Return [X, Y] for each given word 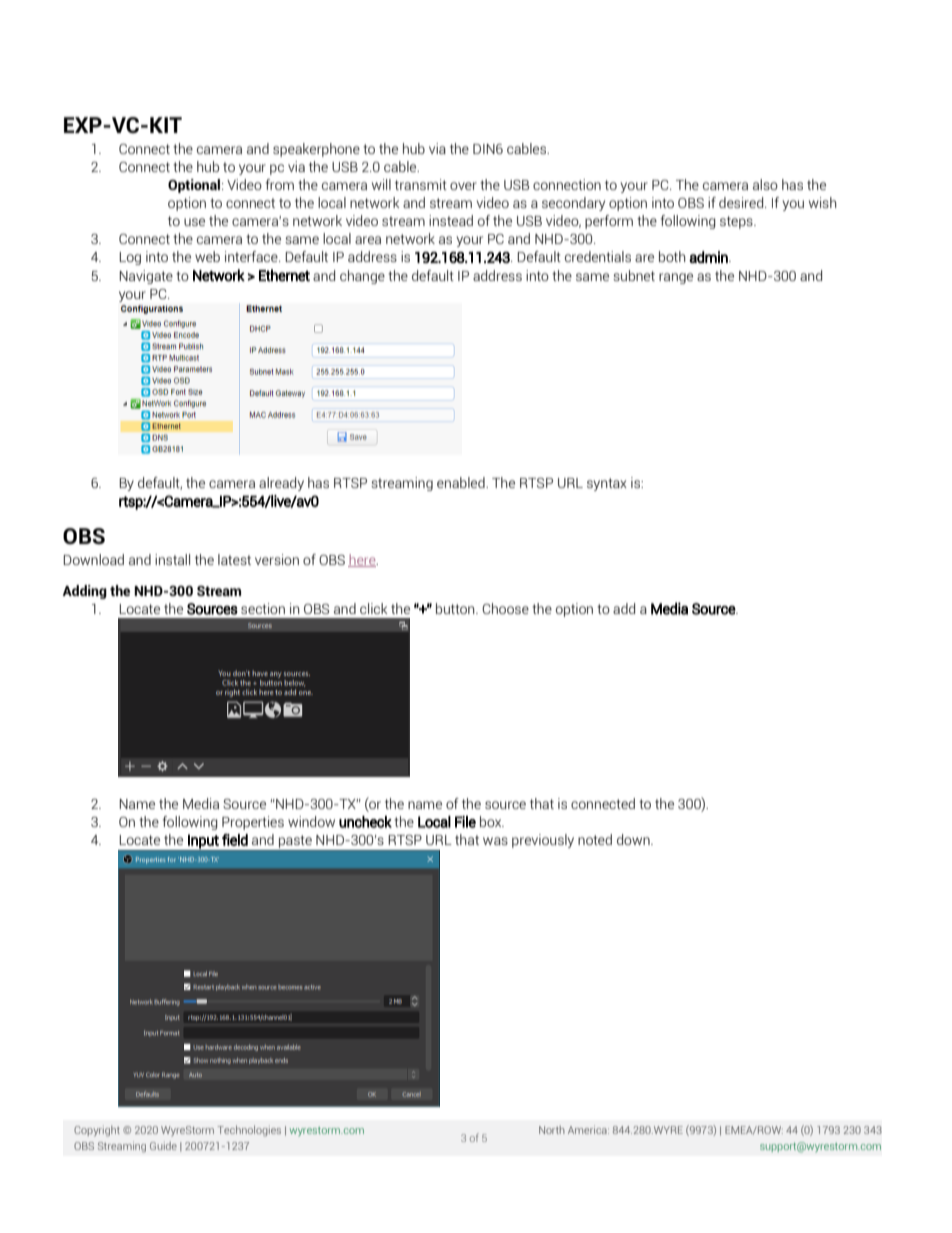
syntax [607, 484]
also [765, 184]
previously [543, 841]
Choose [505, 608]
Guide [163, 1146]
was [495, 841]
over [463, 186]
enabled [462, 482]
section [263, 608]
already [281, 484]
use [194, 222]
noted [595, 839]
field [235, 840]
